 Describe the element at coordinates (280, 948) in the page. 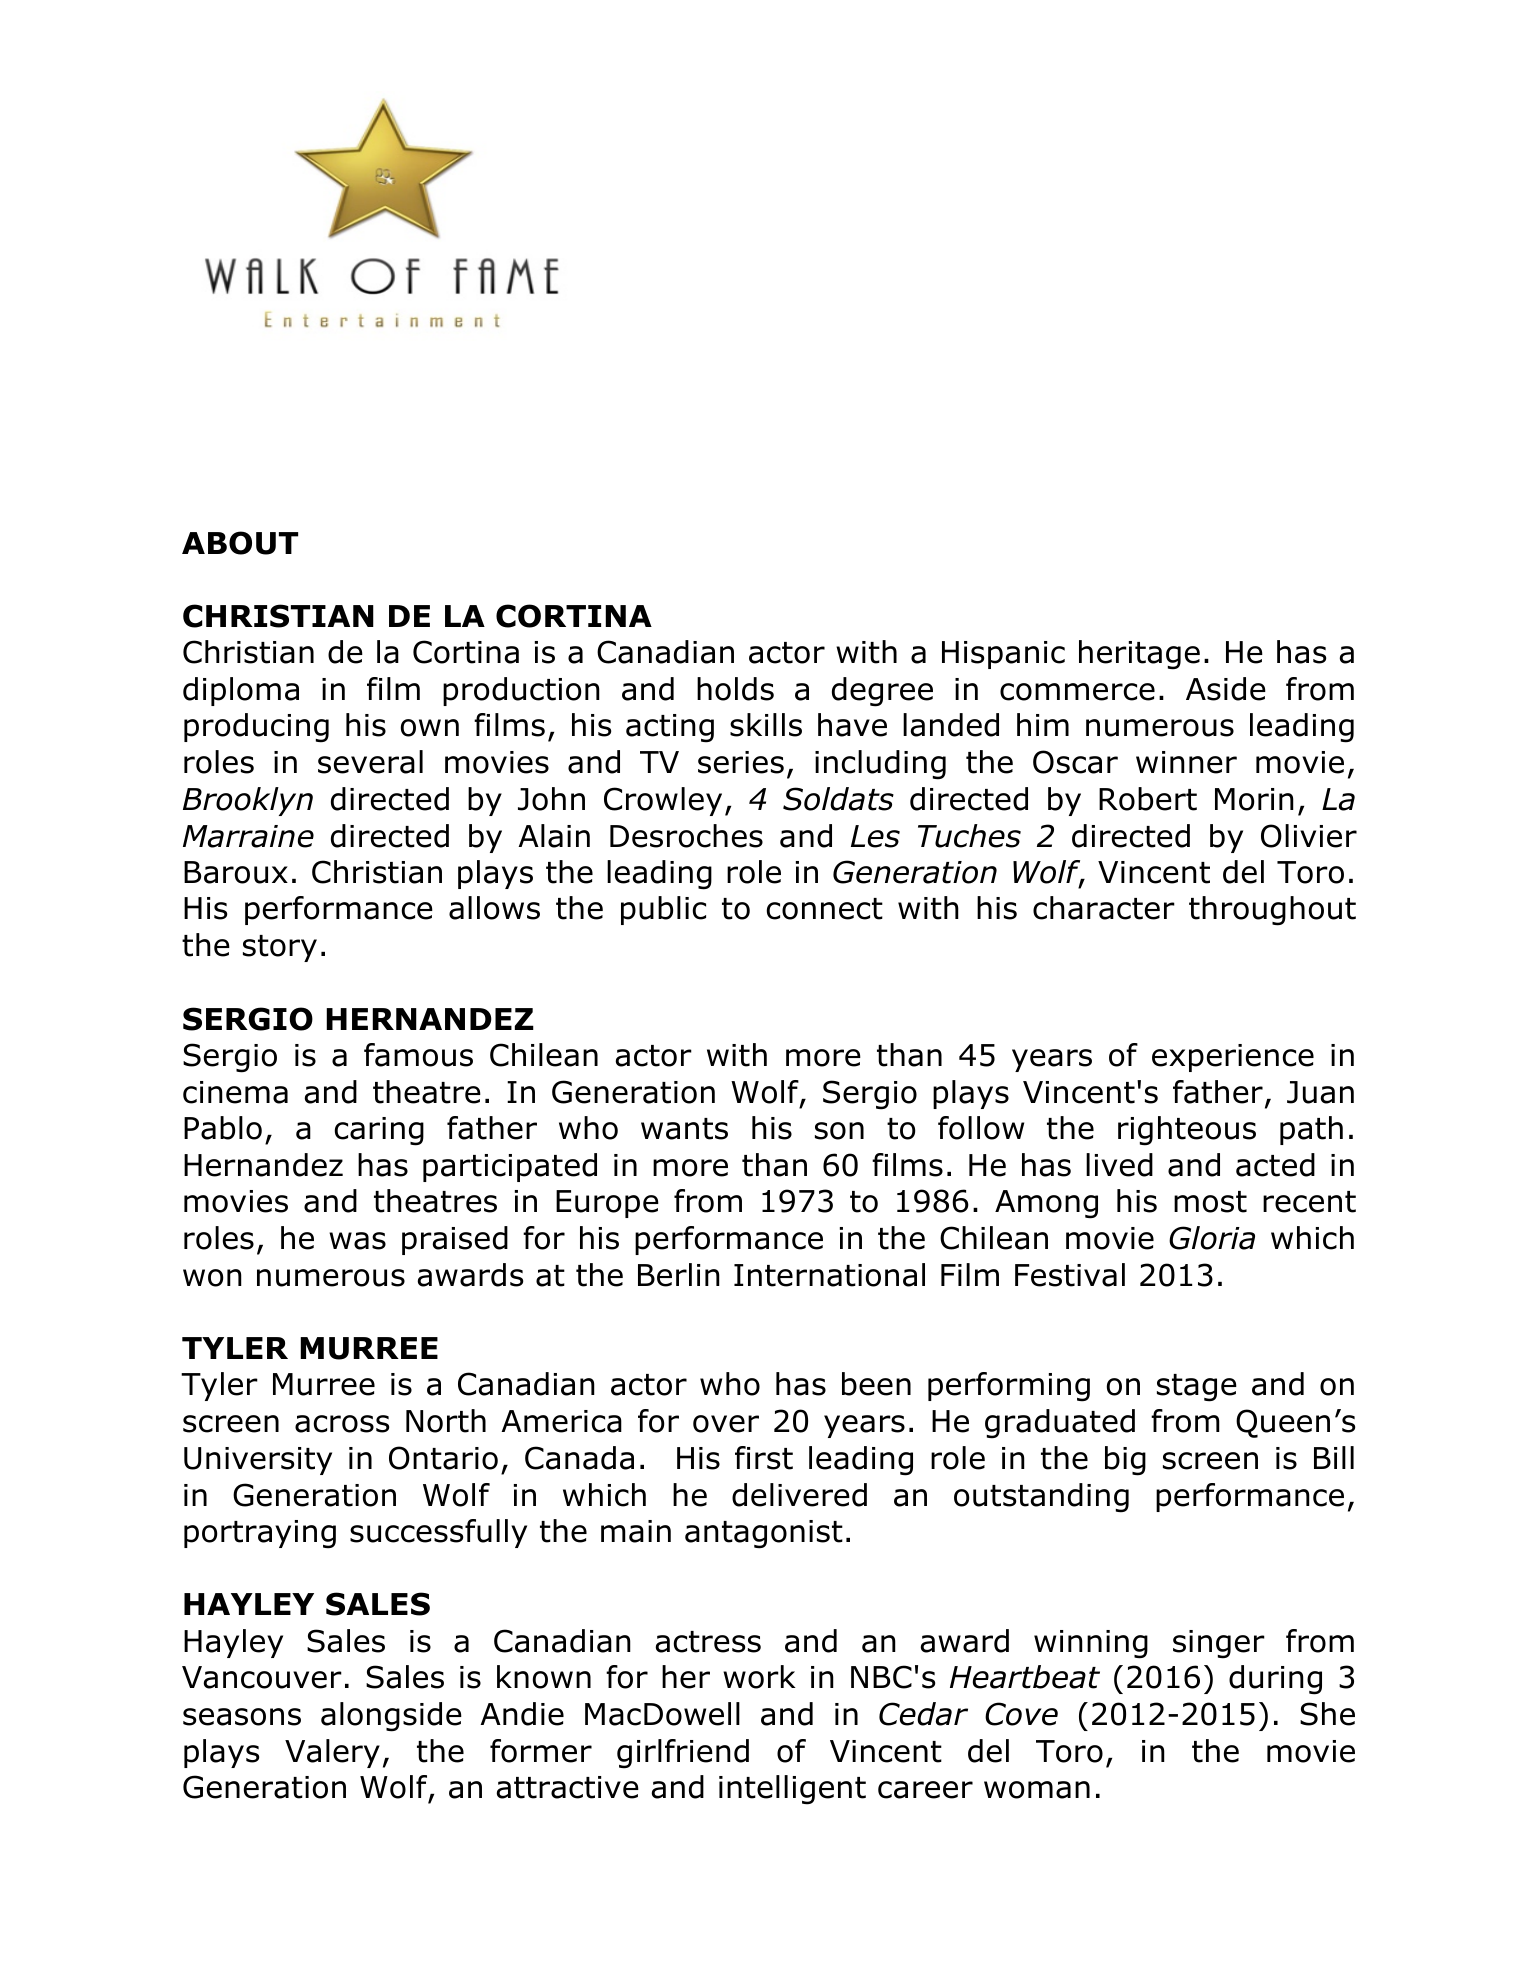

I see `story` at that location.
